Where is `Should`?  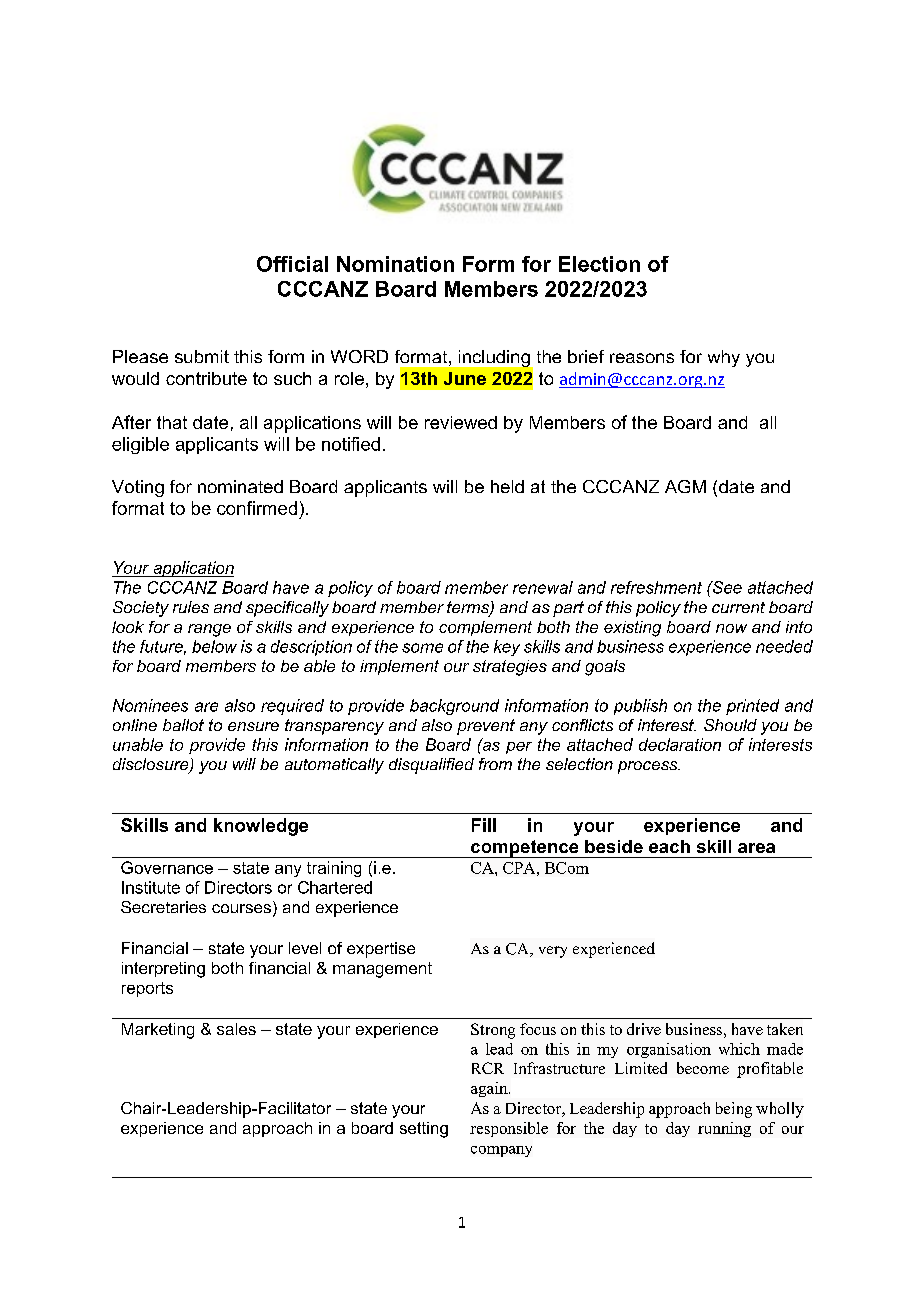
Should is located at coordinates (730, 725).
